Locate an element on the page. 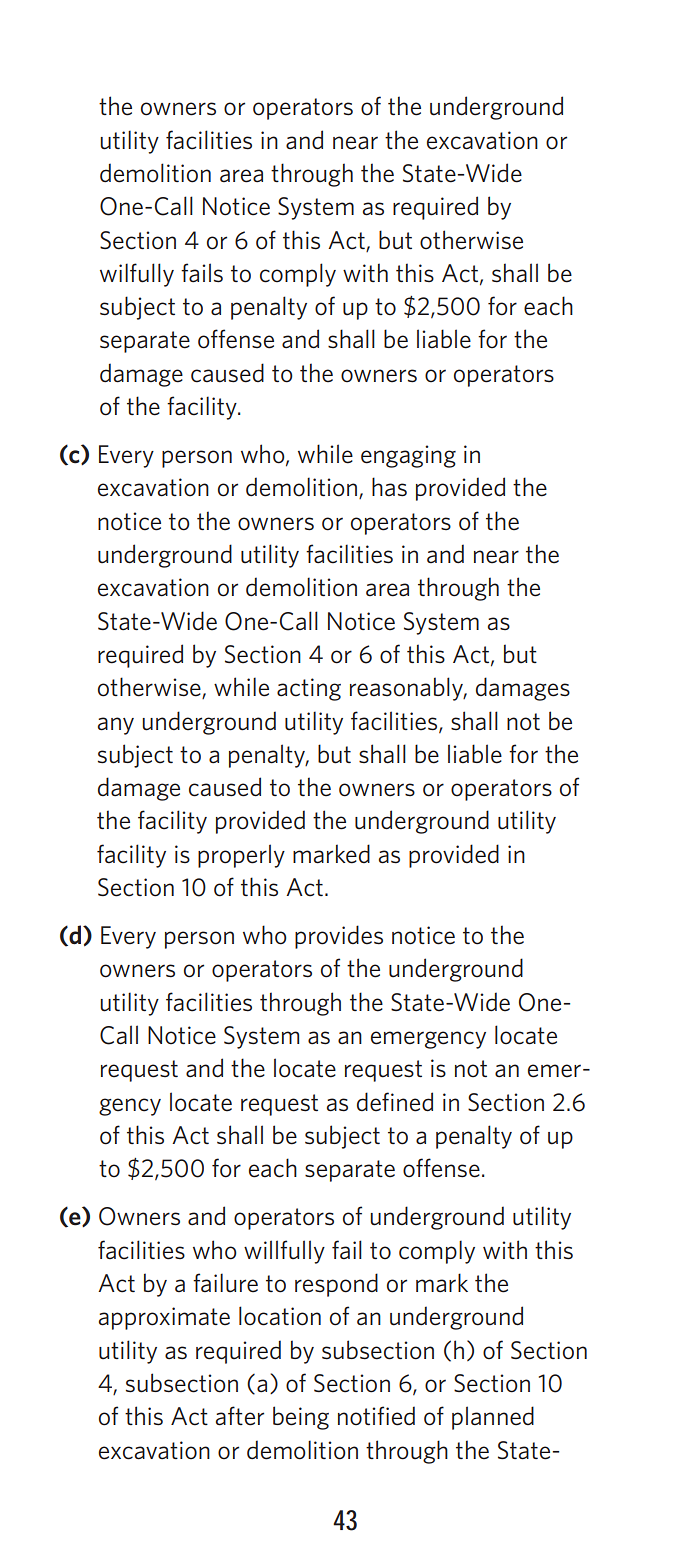 Image resolution: width=691 pixels, height=1568 pixels. engaging is located at coordinates (408, 456).
